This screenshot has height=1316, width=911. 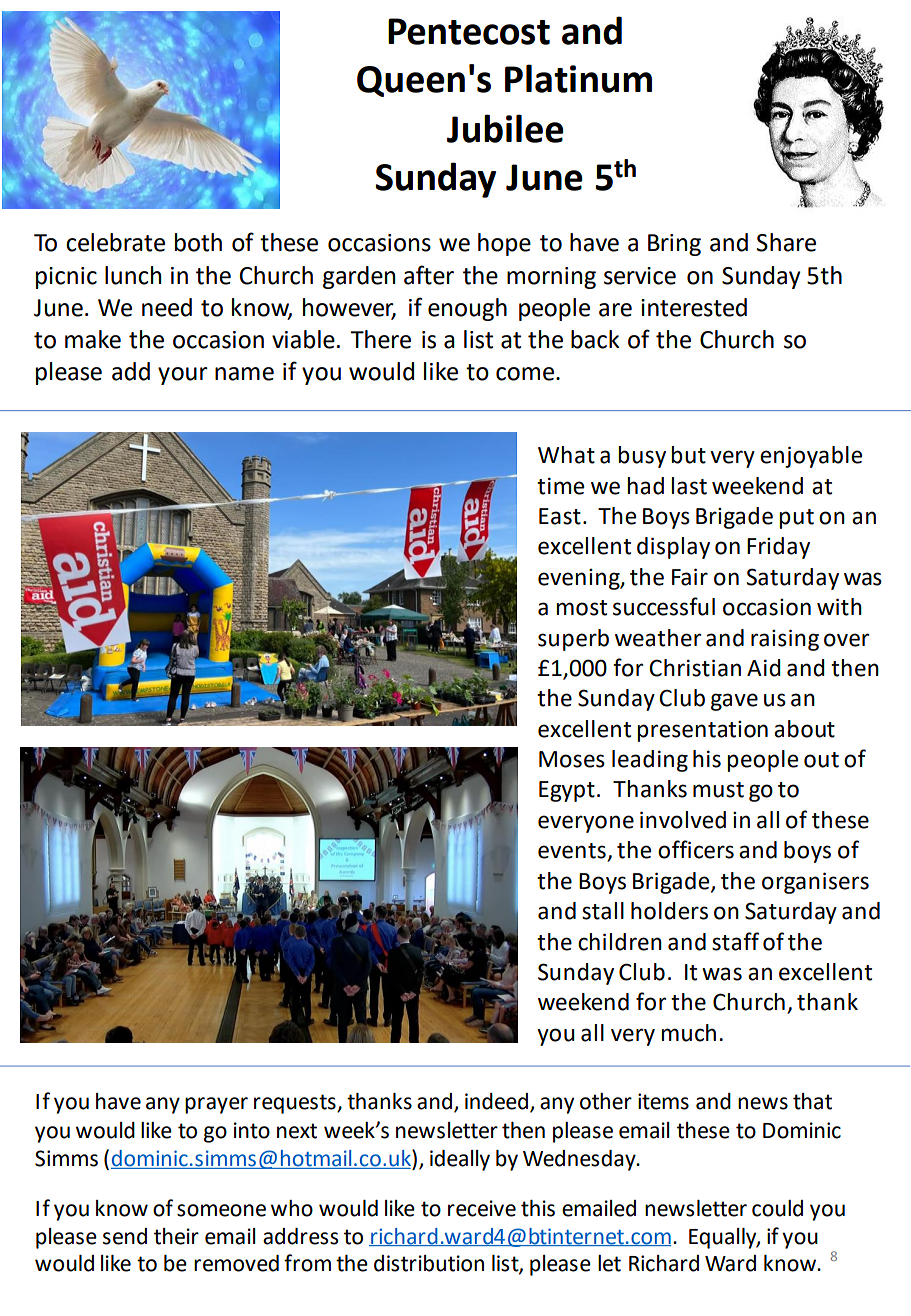 What do you see at coordinates (694, 307) in the screenshot?
I see `interested` at bounding box center [694, 307].
